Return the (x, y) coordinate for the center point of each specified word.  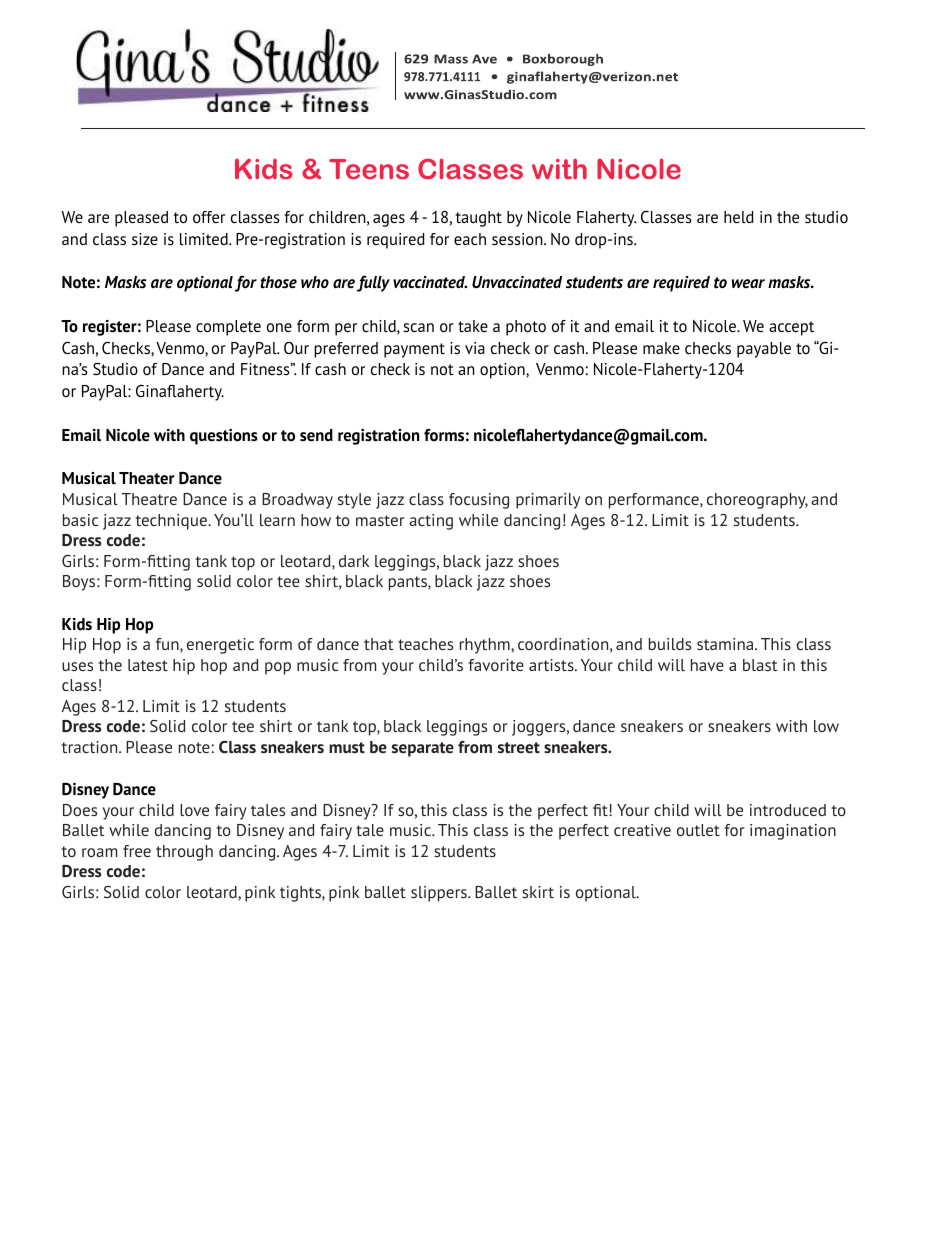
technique (172, 522)
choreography (757, 501)
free (137, 851)
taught (478, 219)
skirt (538, 892)
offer (209, 217)
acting (431, 522)
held (739, 217)
